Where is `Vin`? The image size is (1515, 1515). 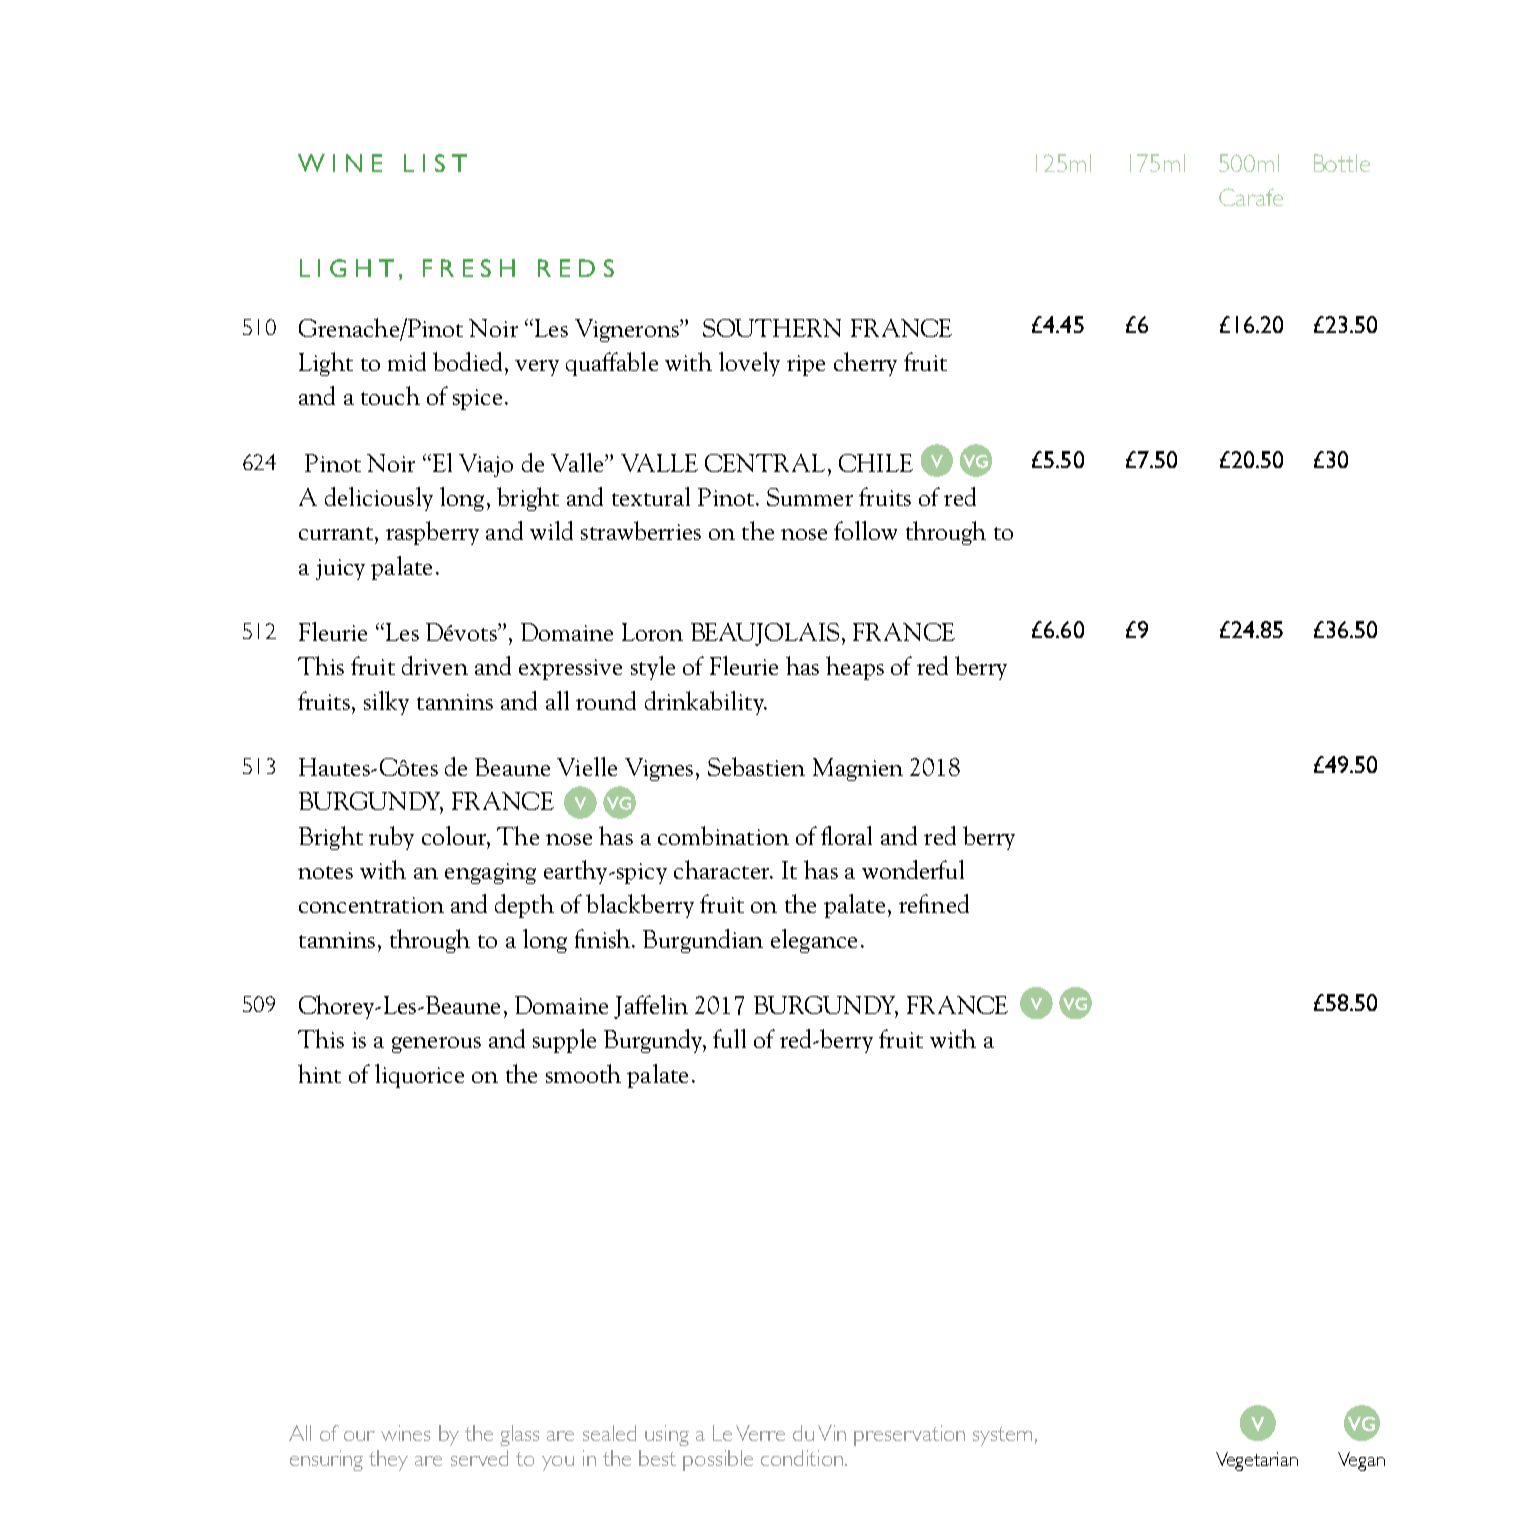
Vin is located at coordinates (832, 1433).
